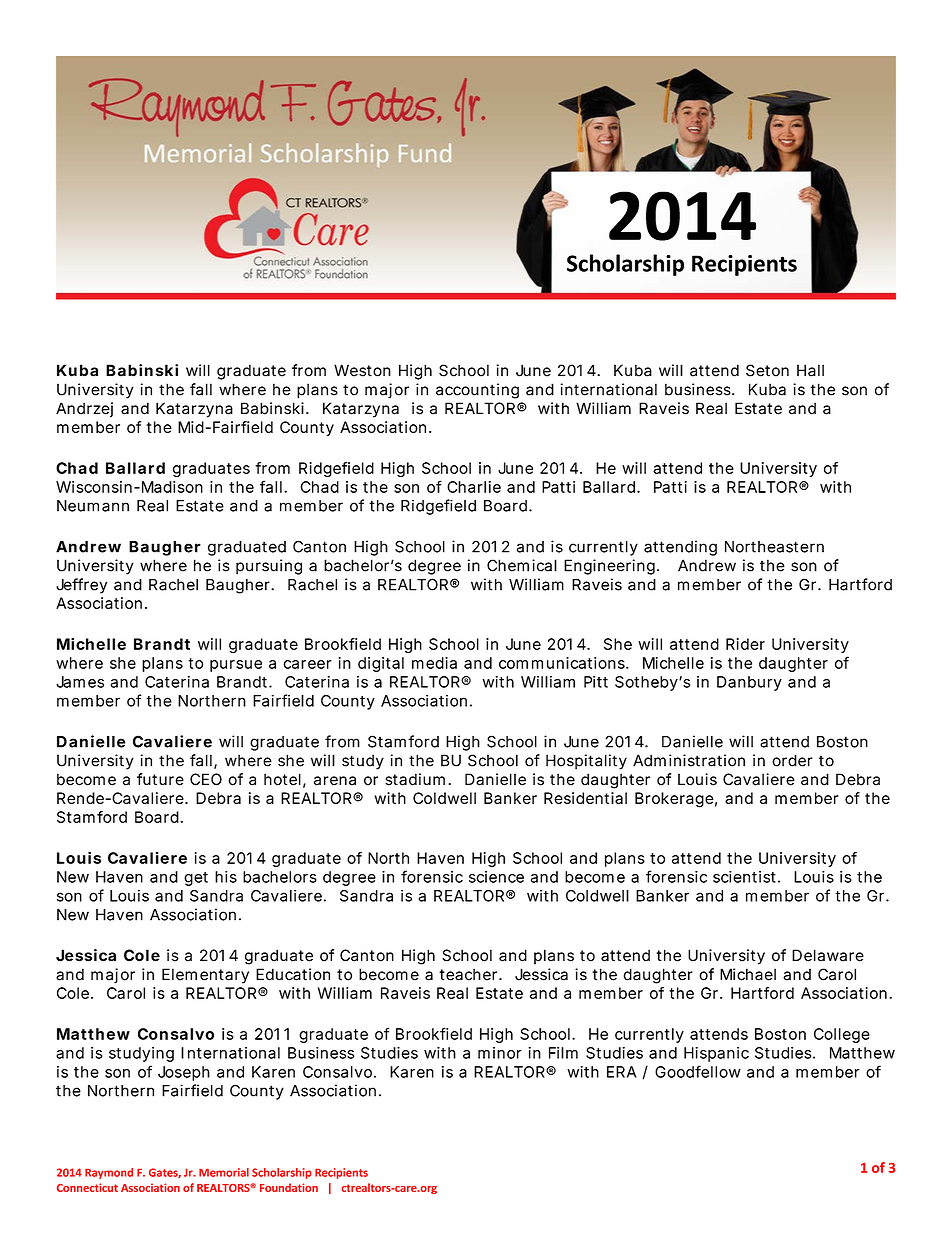  What do you see at coordinates (477, 391) in the screenshot?
I see `accounting` at bounding box center [477, 391].
